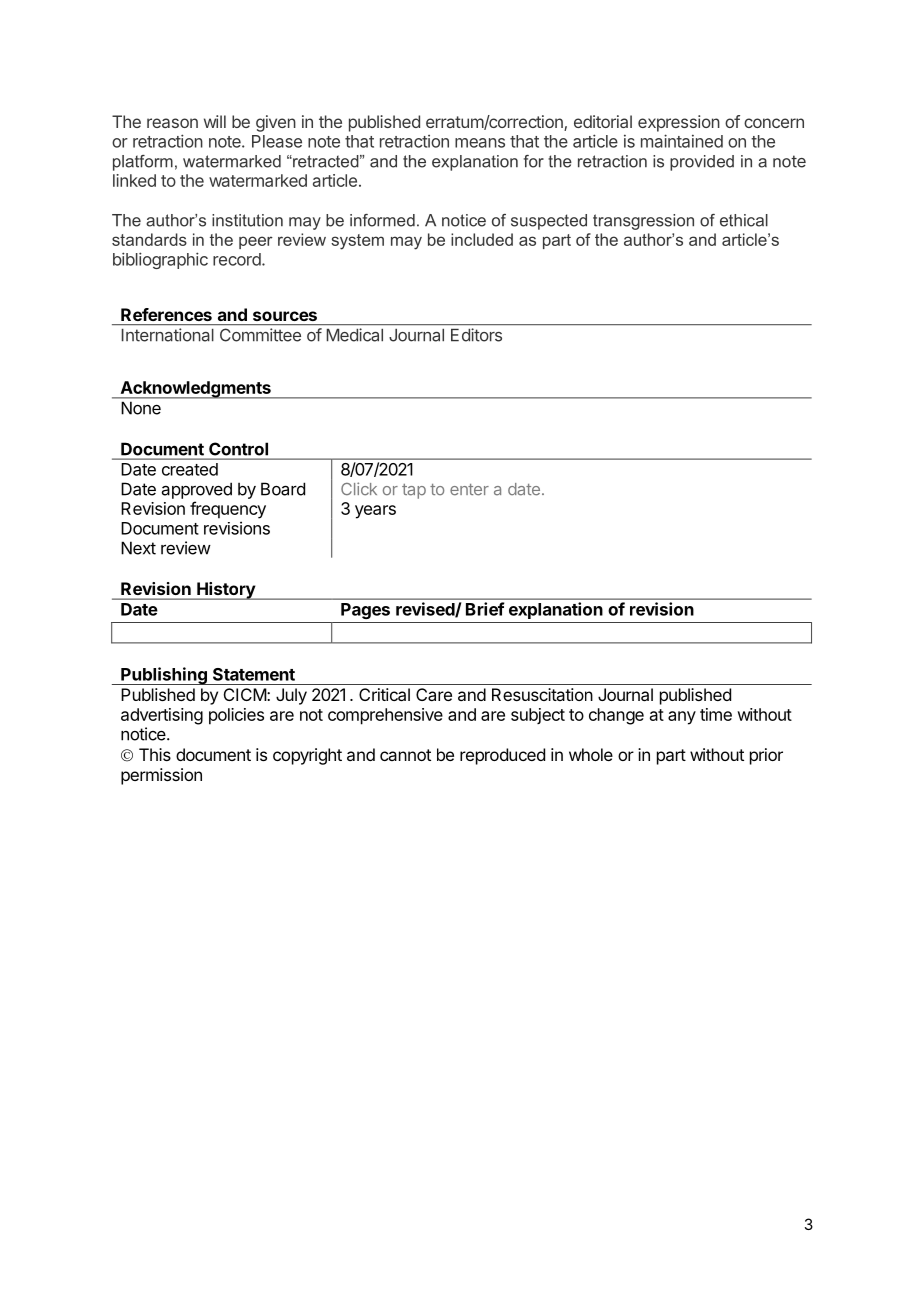 Image resolution: width=924 pixels, height=1308 pixels. Describe the element at coordinates (476, 335) in the image. I see `Editors` at that location.
